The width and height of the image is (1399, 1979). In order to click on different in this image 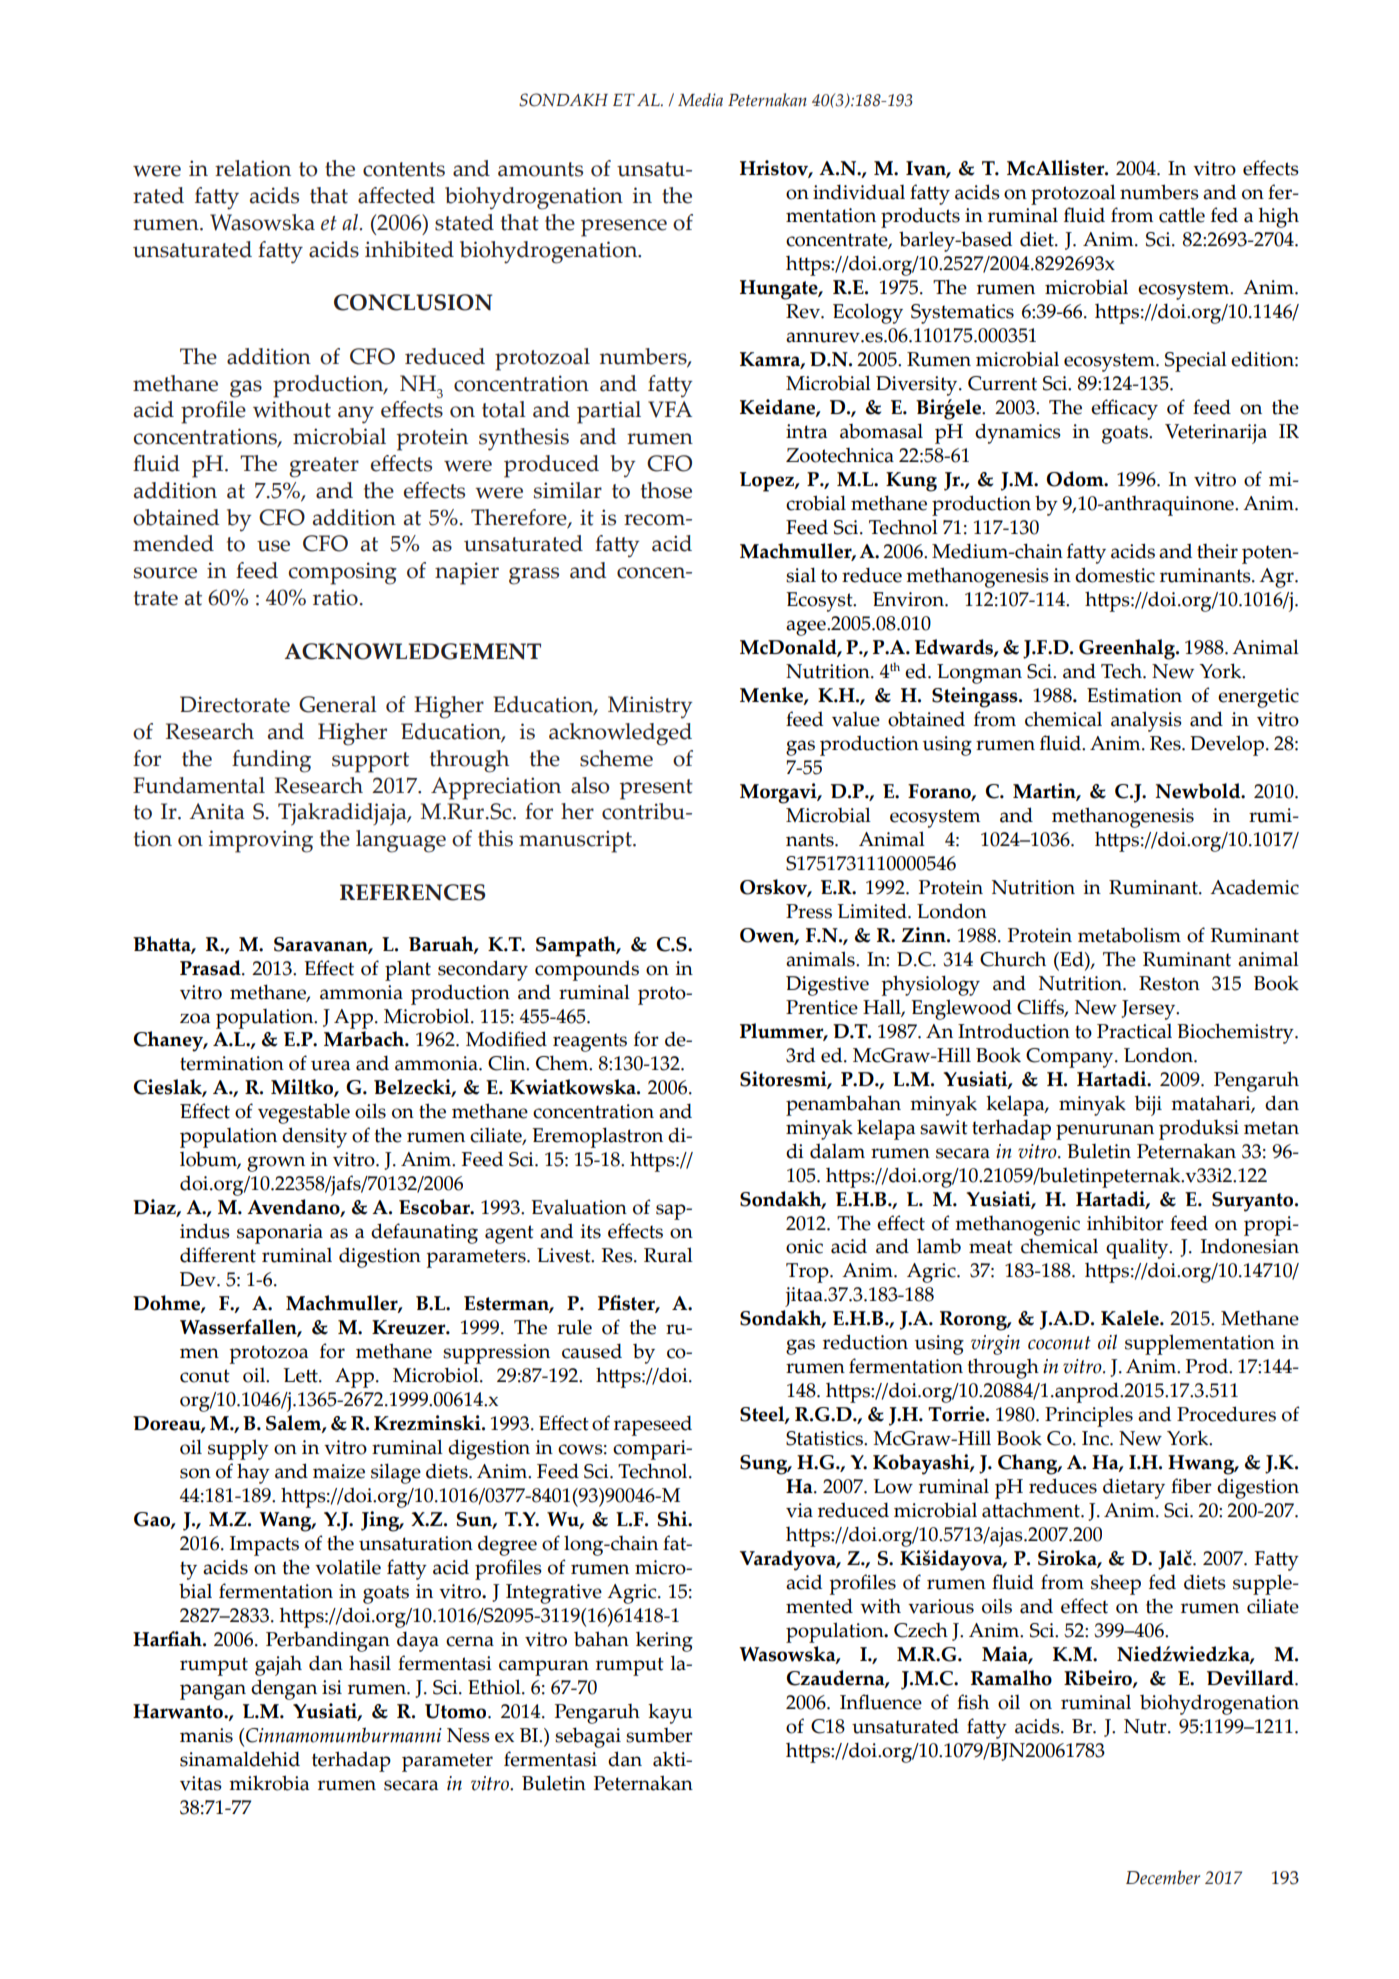, I will do `click(218, 1255)`.
